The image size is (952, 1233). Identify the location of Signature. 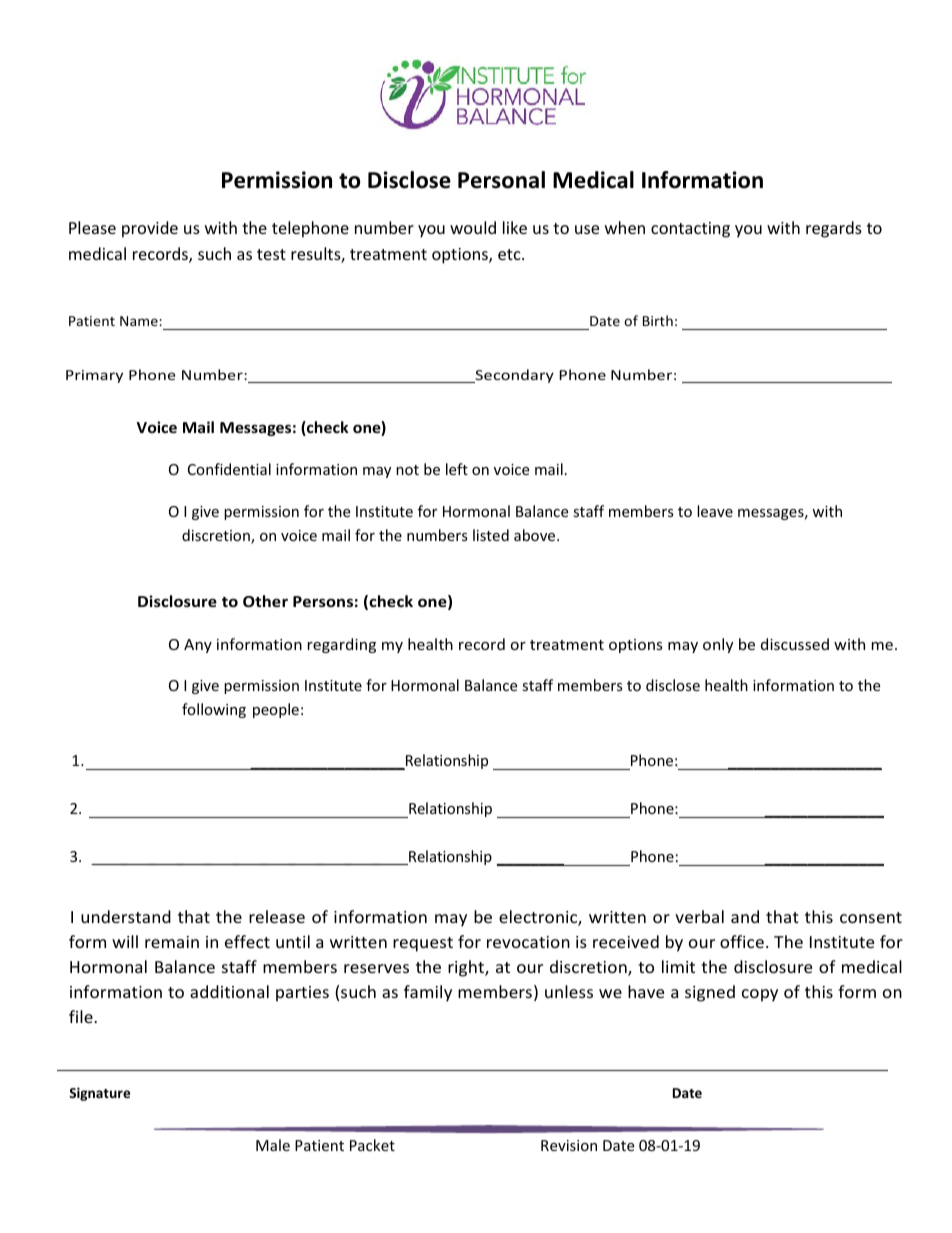
(99, 1094).
